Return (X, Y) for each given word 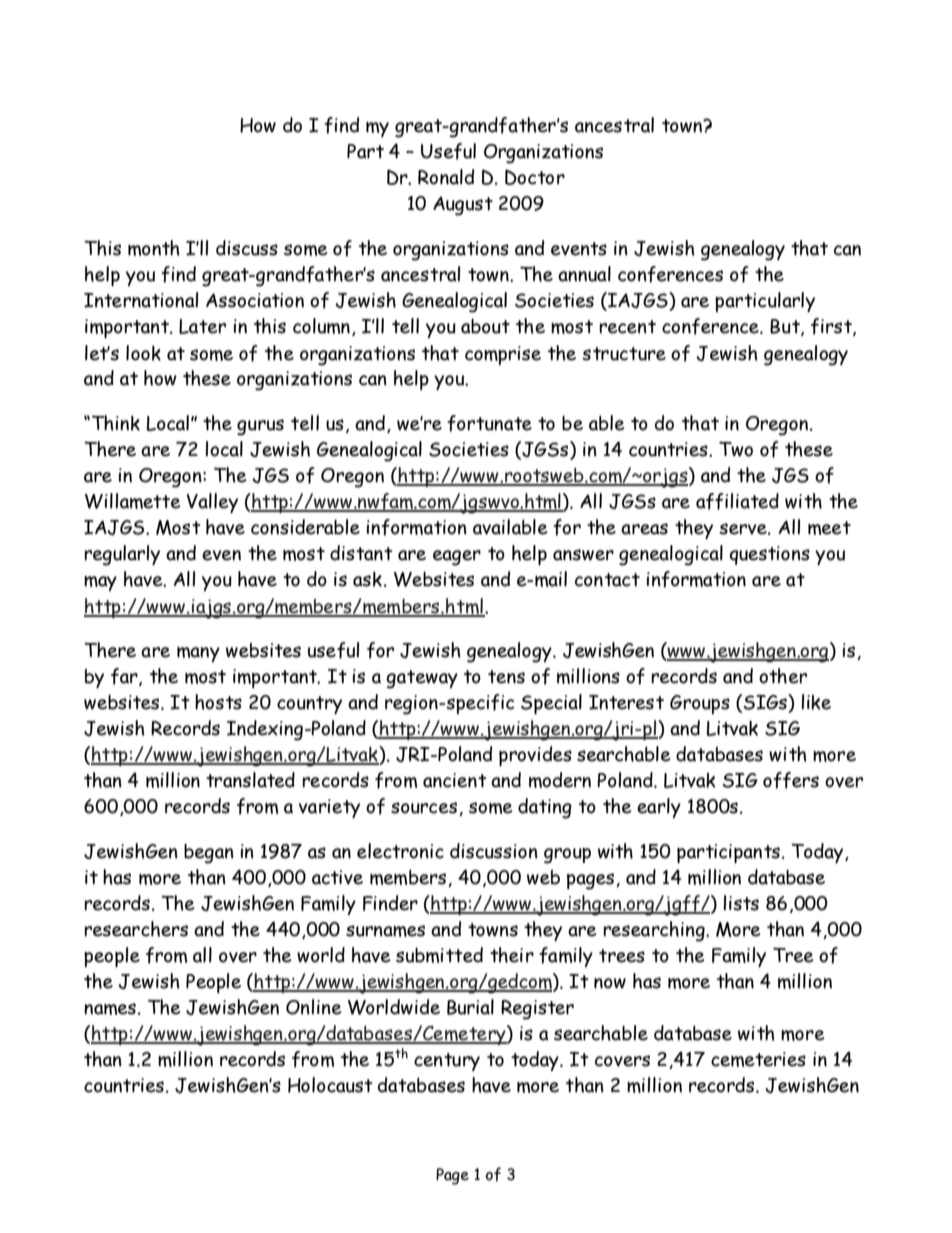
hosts (218, 702)
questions (769, 555)
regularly (122, 555)
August (463, 206)
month (154, 248)
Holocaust (330, 1085)
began (209, 854)
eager (457, 558)
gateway (422, 679)
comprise (503, 355)
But (786, 327)
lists (741, 903)
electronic (400, 851)
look (143, 353)
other (783, 676)
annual (584, 274)
